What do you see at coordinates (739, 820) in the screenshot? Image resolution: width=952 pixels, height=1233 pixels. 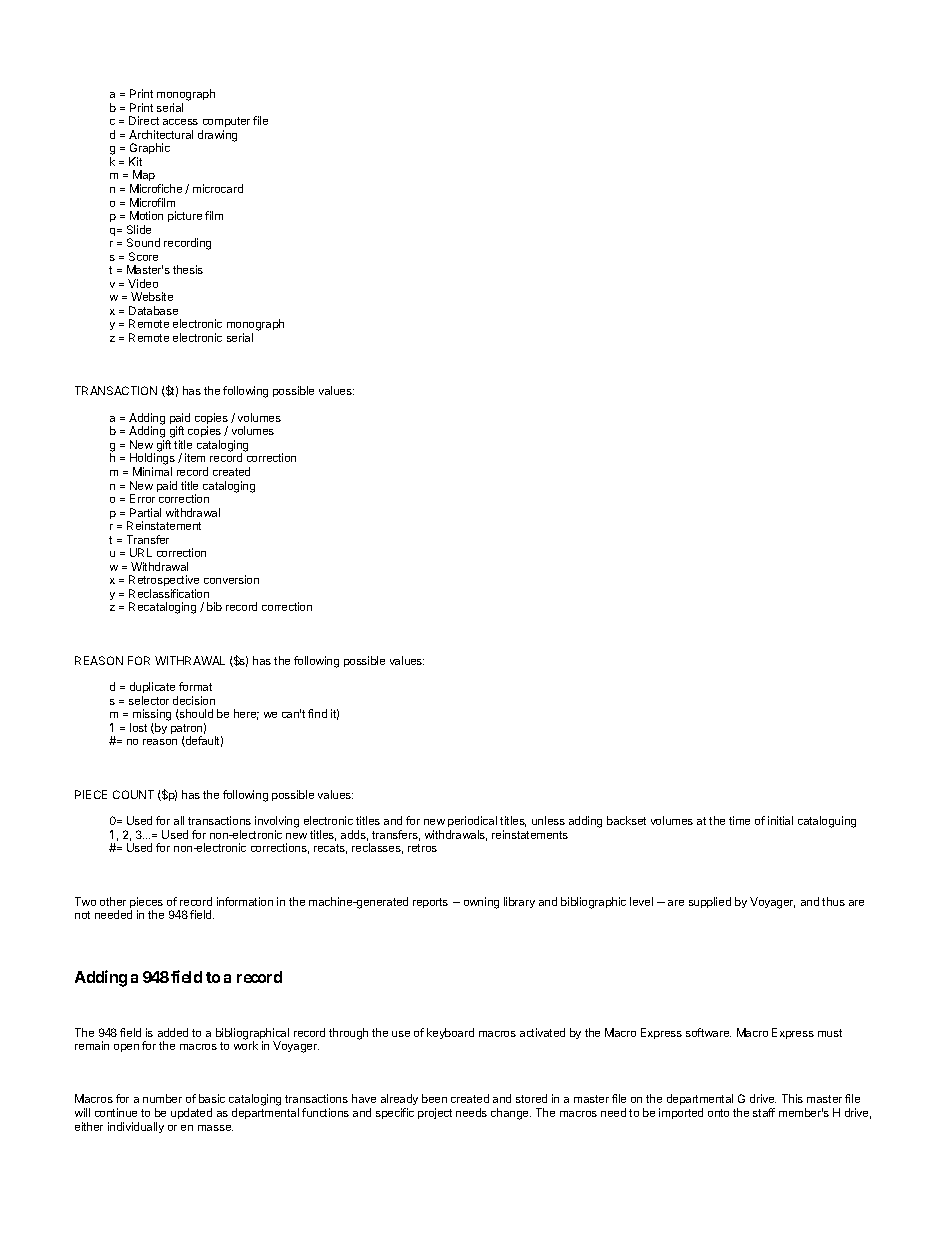 I see `time` at bounding box center [739, 820].
